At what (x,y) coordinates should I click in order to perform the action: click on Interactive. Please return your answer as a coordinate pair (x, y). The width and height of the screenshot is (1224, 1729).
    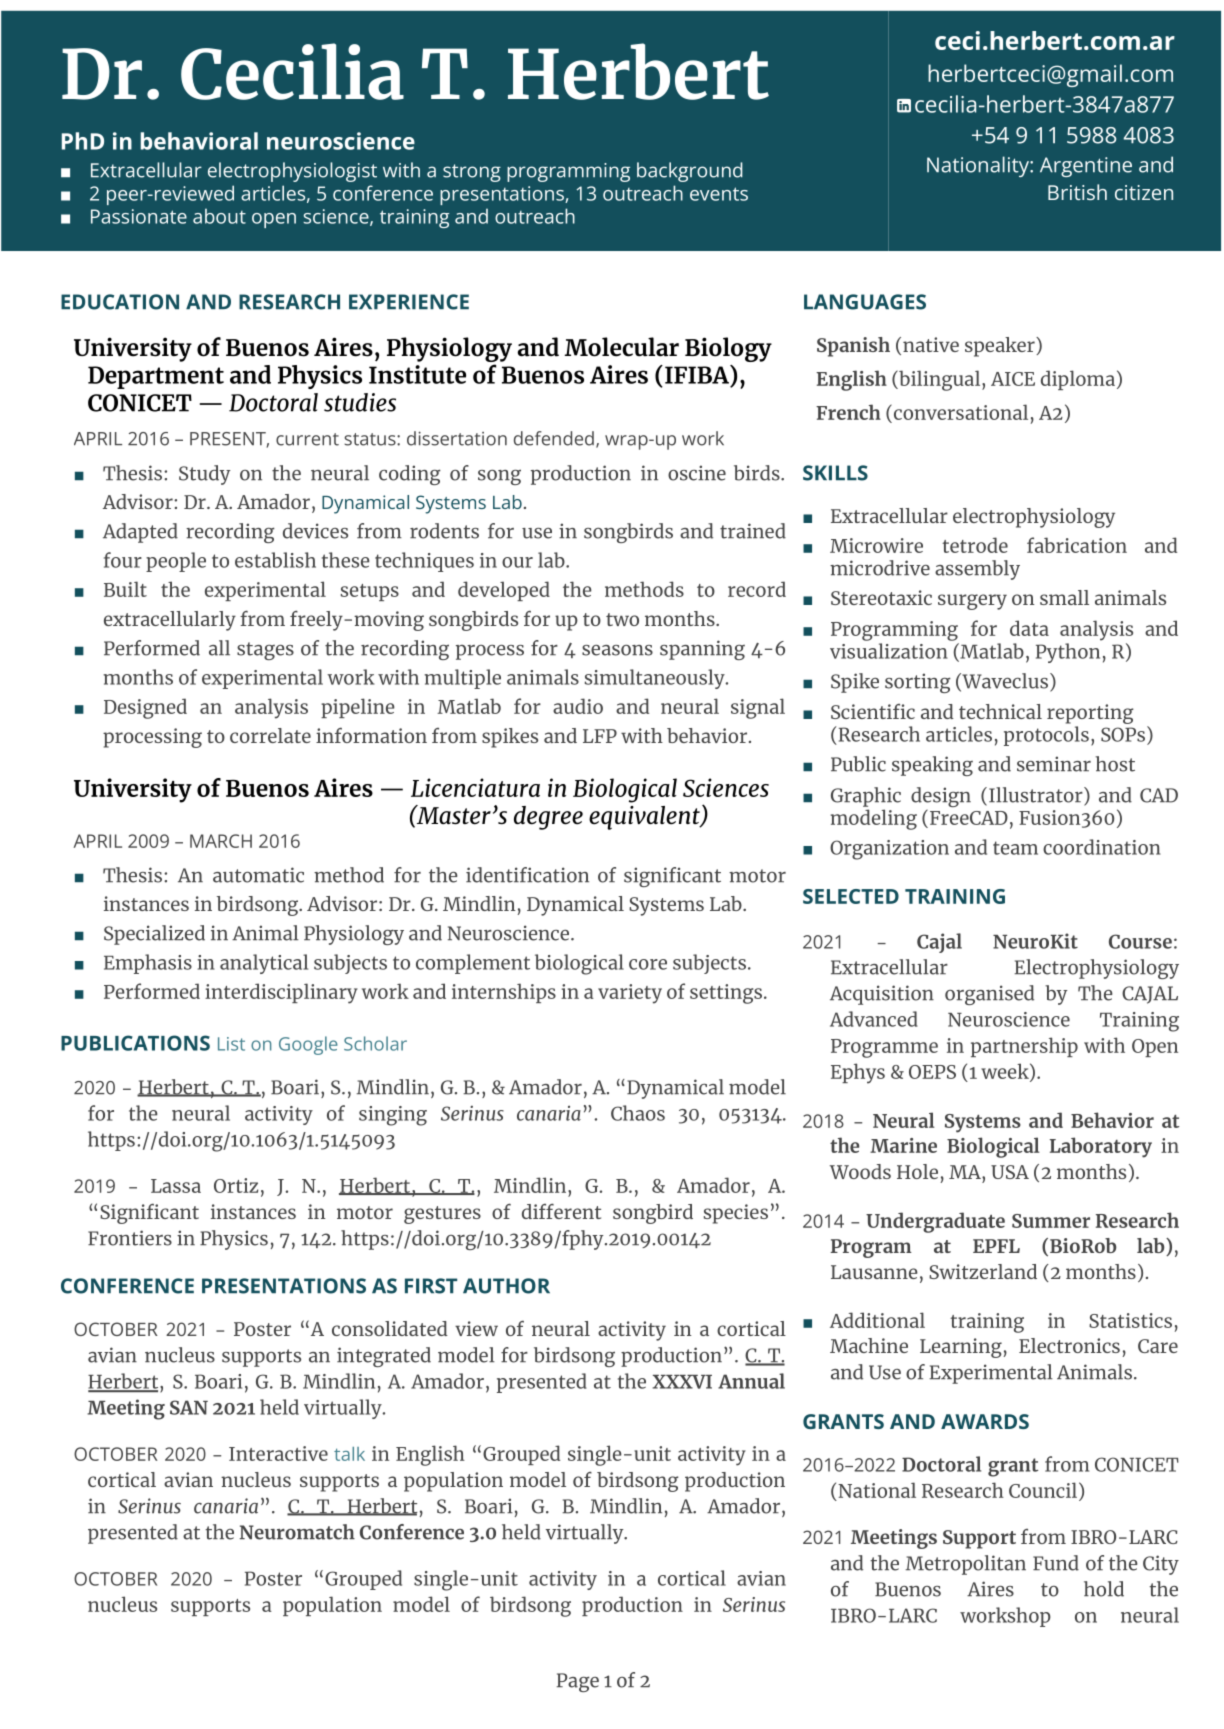
    Looking at the image, I should click on (278, 1453).
